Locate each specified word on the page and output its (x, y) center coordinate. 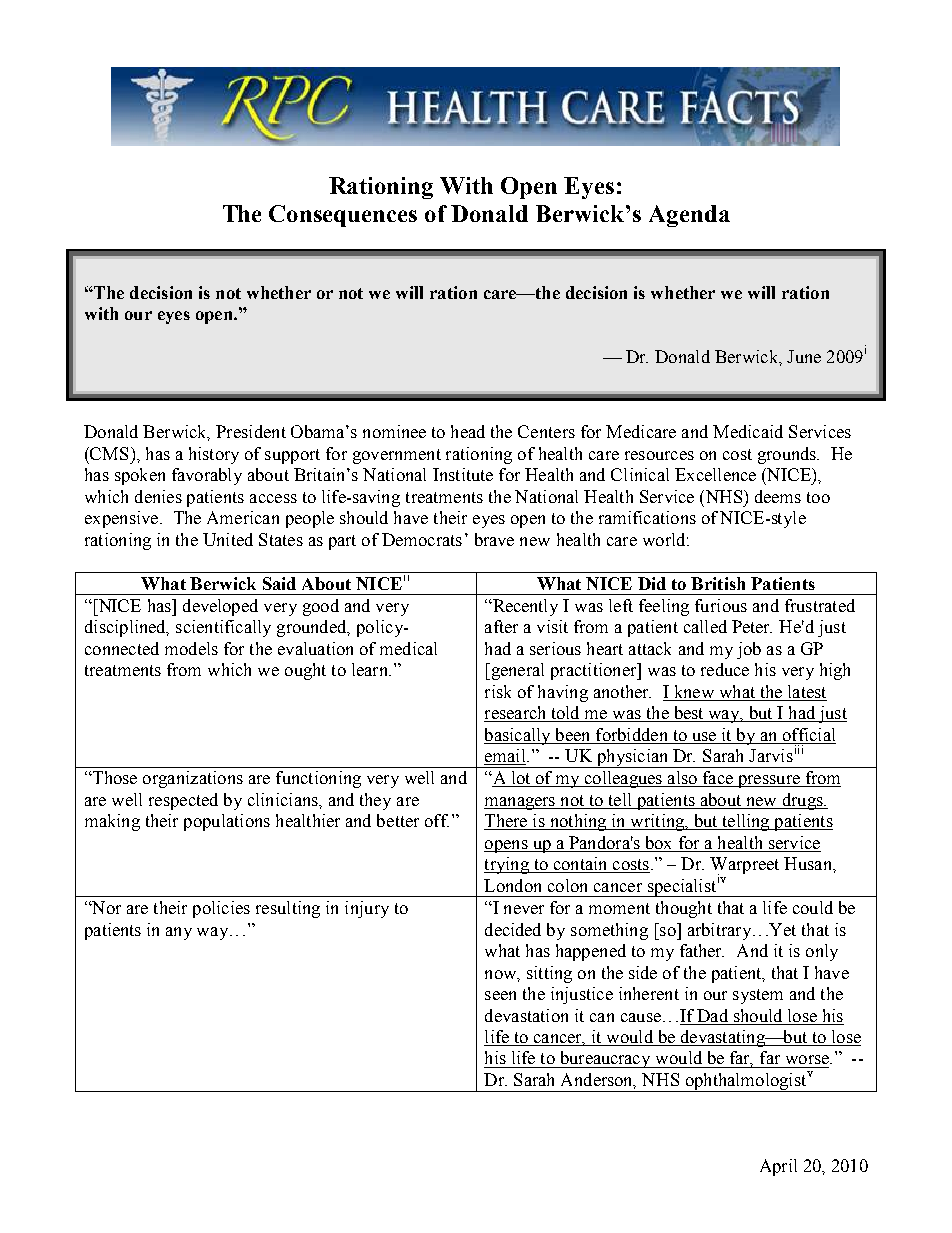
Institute (463, 474)
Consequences (343, 216)
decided (513, 929)
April (778, 1167)
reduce (725, 669)
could (813, 907)
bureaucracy (605, 1059)
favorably (207, 476)
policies (221, 909)
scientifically (223, 628)
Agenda (689, 216)
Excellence (715, 474)
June (804, 356)
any (179, 933)
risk (498, 691)
